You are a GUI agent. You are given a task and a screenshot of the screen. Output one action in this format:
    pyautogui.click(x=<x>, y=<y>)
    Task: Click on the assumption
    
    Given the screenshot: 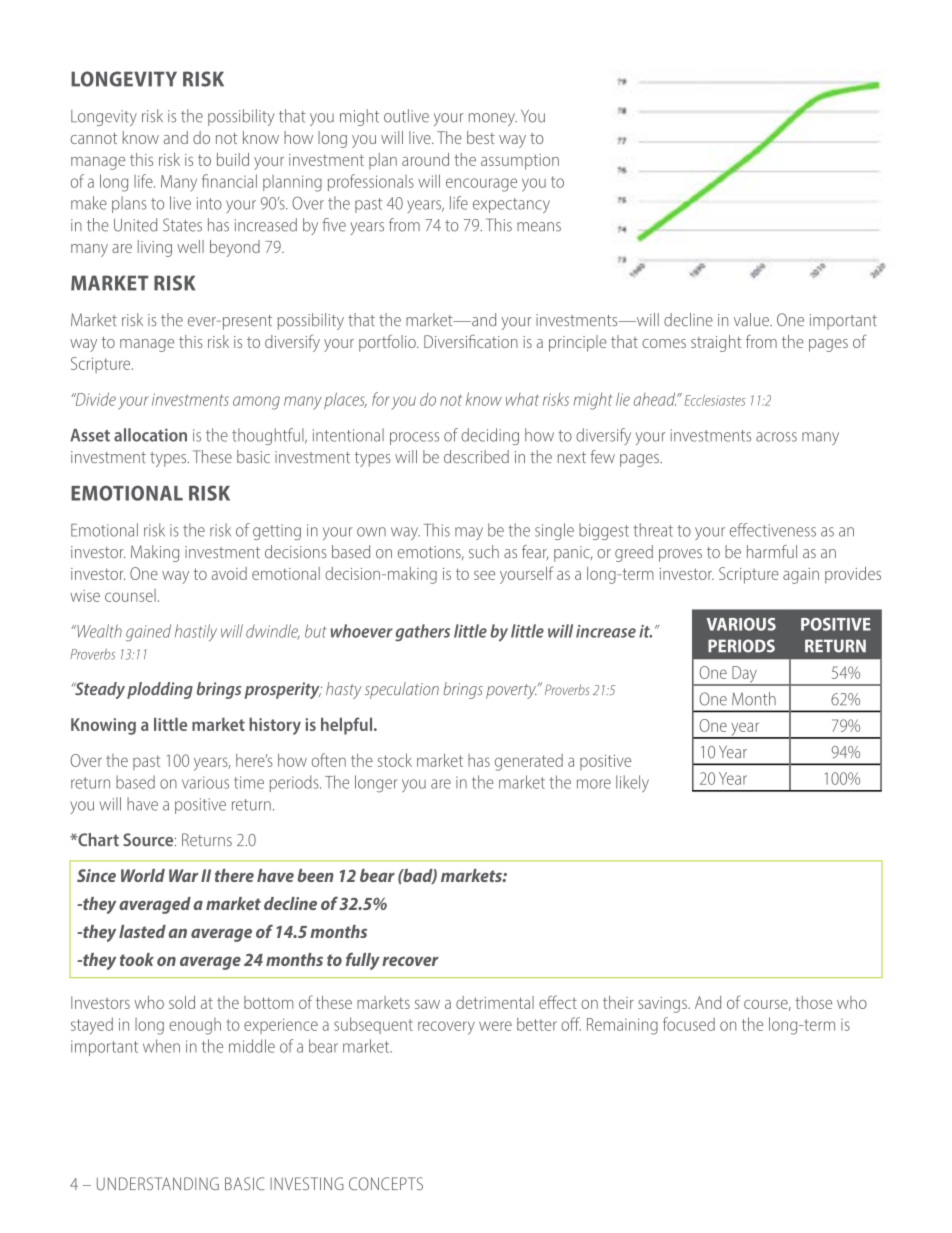 What is the action you would take?
    pyautogui.click(x=520, y=162)
